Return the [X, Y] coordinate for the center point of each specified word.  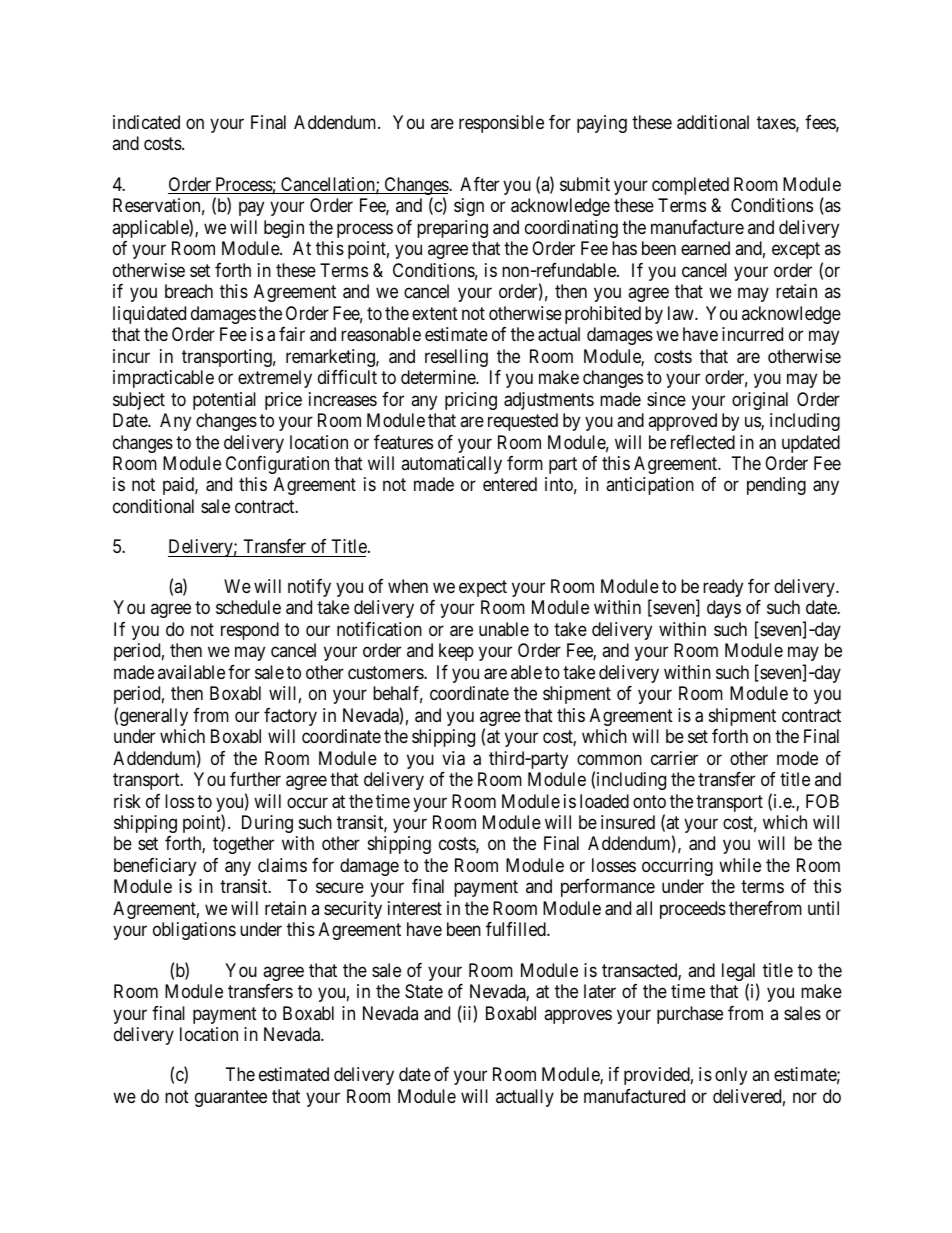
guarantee [231, 1098]
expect [483, 589]
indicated [146, 122]
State [424, 991]
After [479, 184]
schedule [248, 607]
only [731, 1076]
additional [713, 122]
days [724, 609]
